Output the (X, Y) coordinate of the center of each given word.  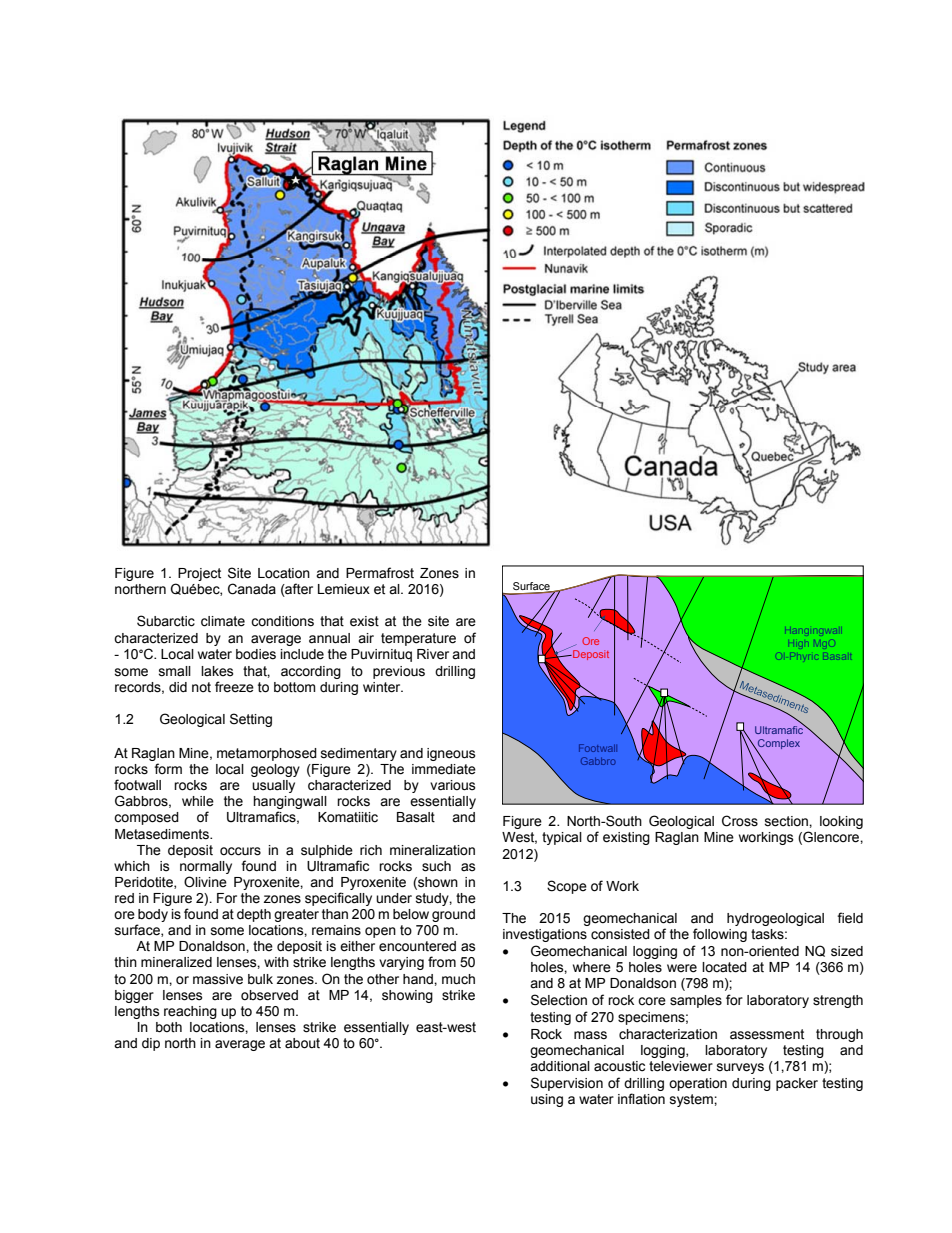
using (547, 1100)
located (724, 967)
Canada (252, 589)
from (442, 962)
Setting (251, 720)
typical (562, 838)
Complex (778, 745)
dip (151, 1044)
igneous (451, 754)
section (787, 821)
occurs (240, 851)
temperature (418, 639)
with (276, 962)
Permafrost (380, 573)
